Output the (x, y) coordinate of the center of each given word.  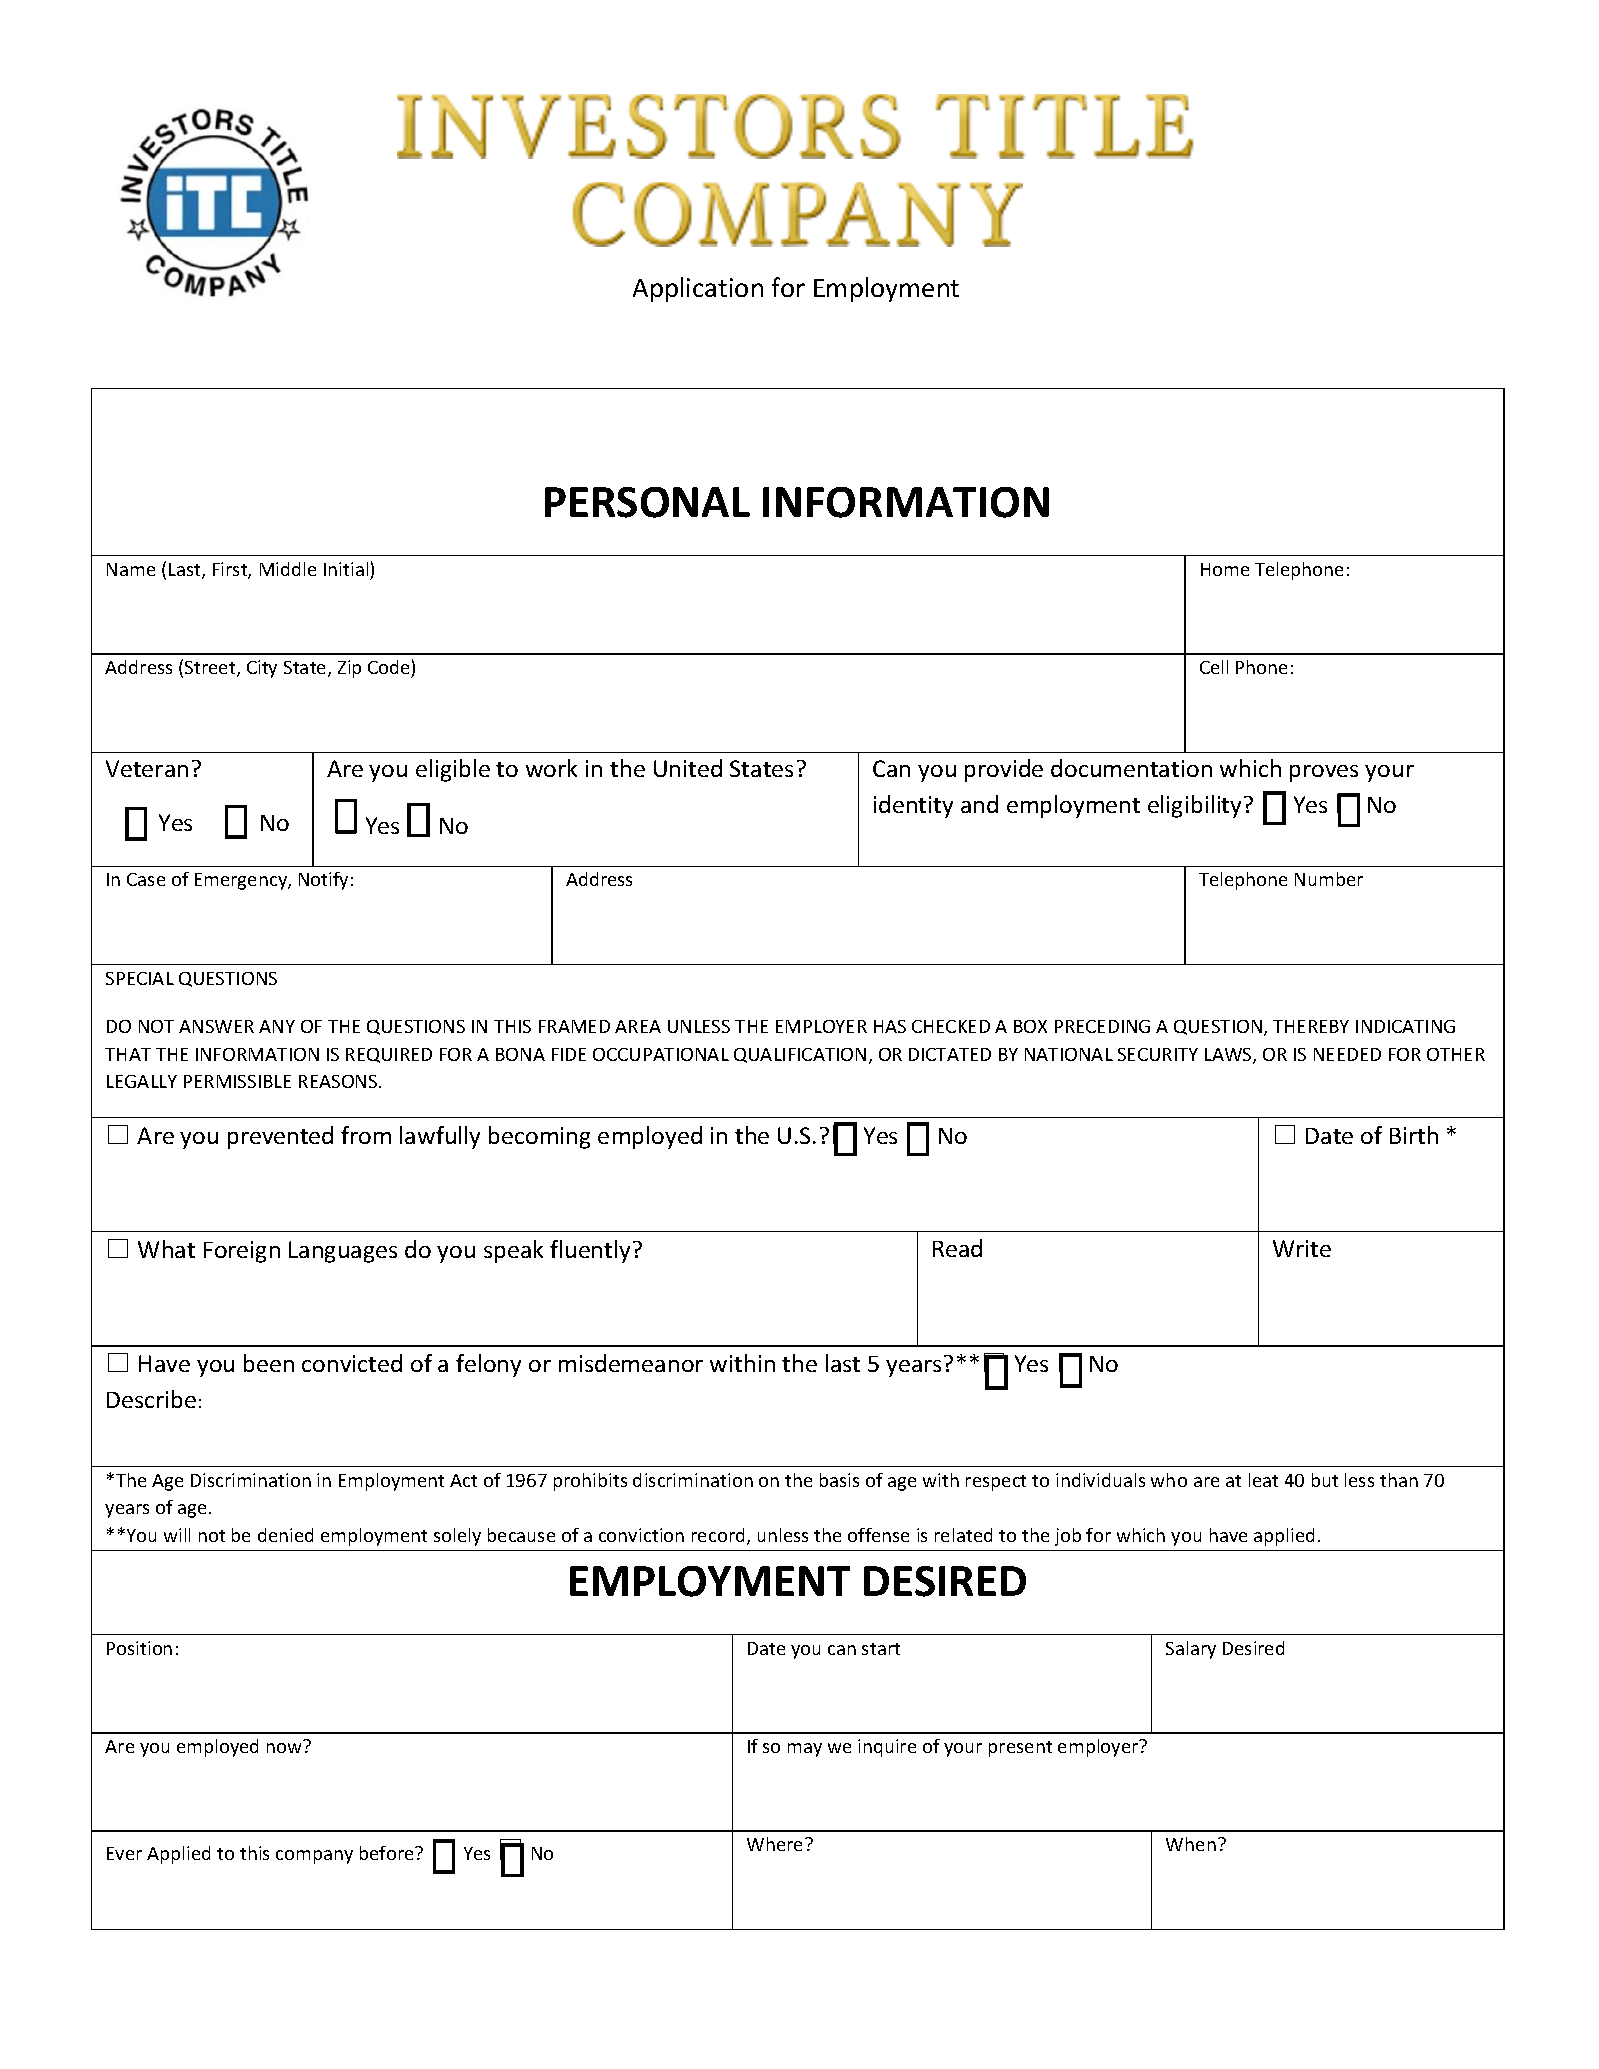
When (1191, 1844)
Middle (288, 569)
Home (1225, 569)
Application (698, 289)
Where (776, 1844)
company (314, 1857)
